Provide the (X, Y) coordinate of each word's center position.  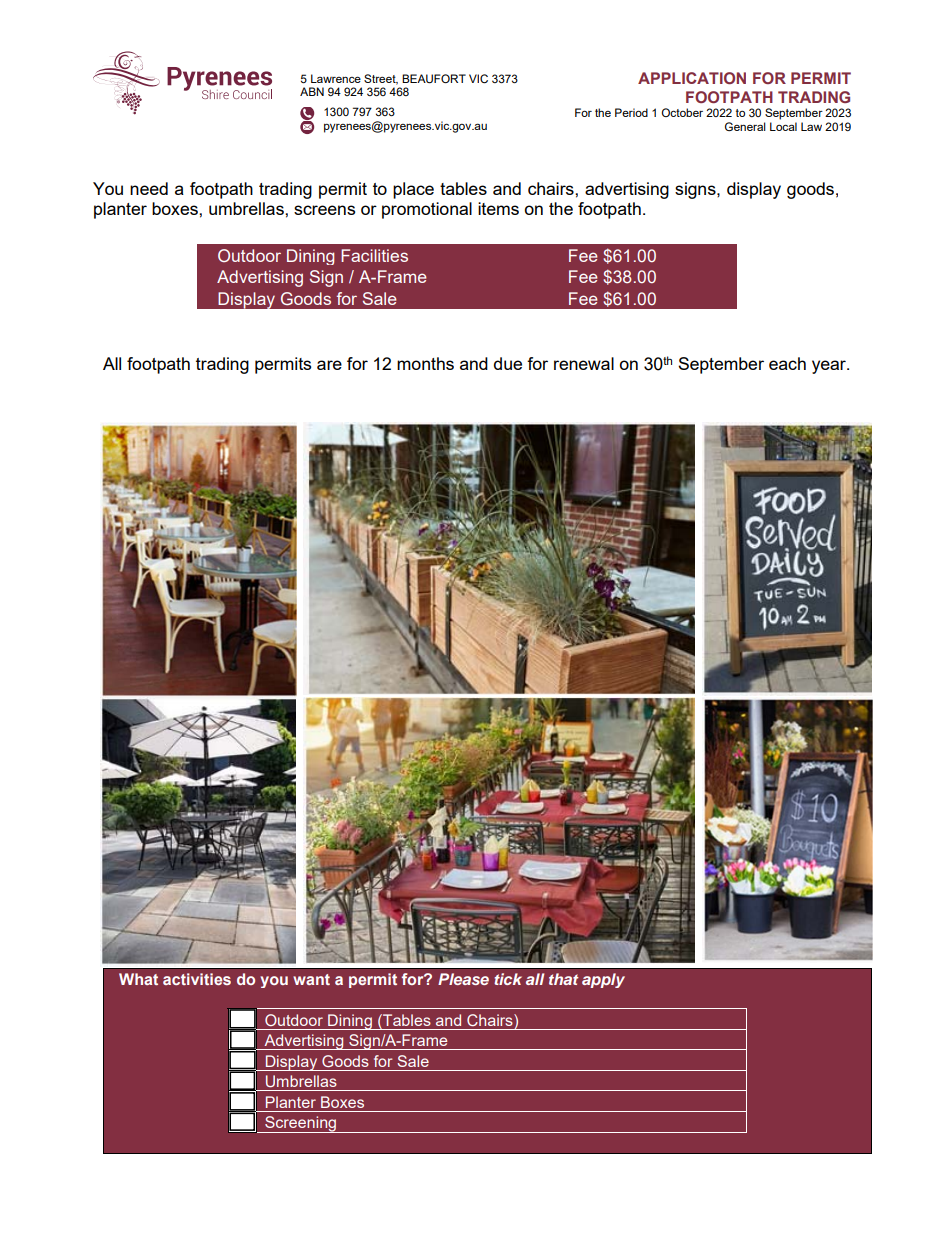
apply (603, 980)
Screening (301, 1124)
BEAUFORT (434, 79)
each (787, 363)
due (508, 363)
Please (463, 979)
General (745, 126)
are (329, 365)
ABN (312, 91)
